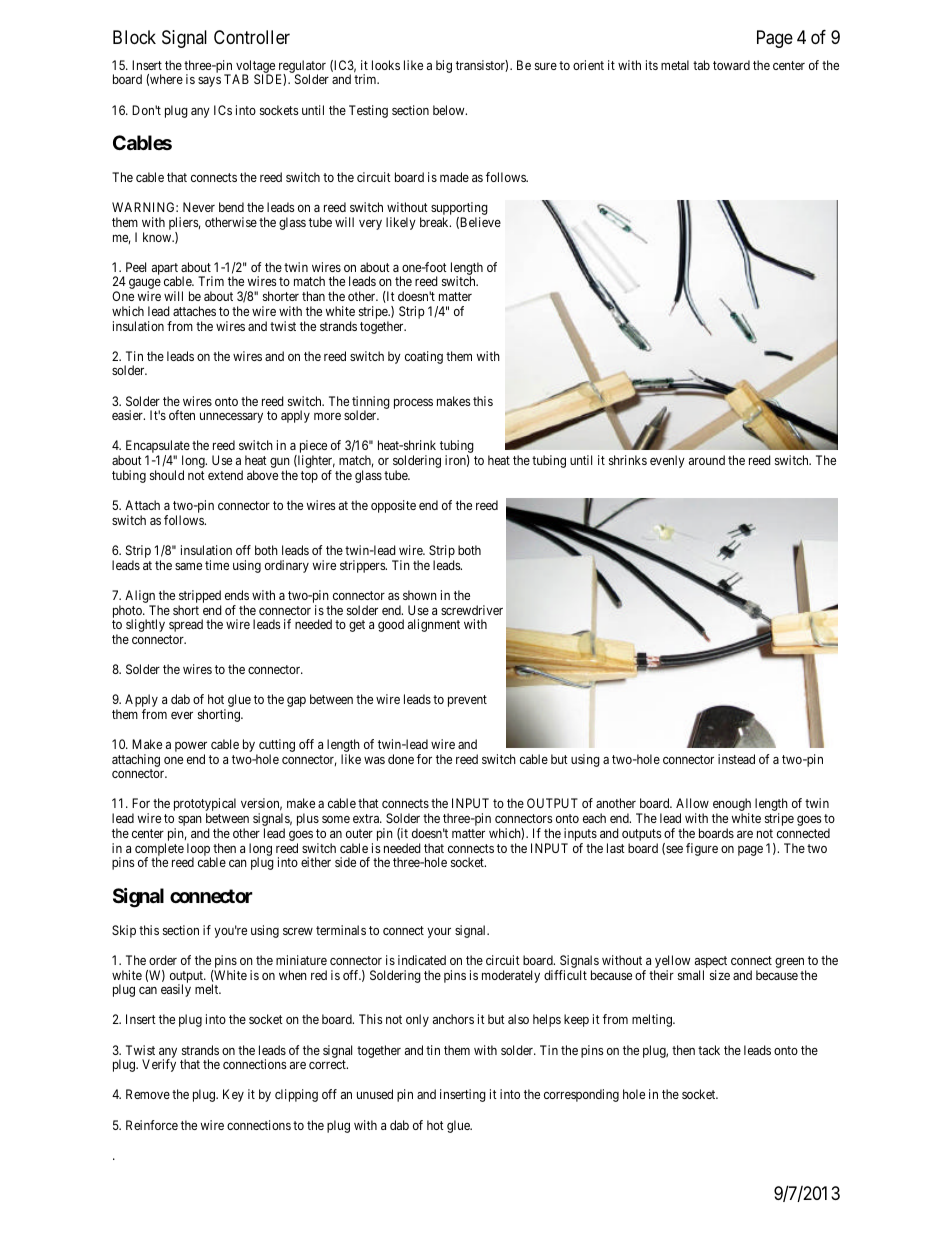  What do you see at coordinates (209, 82) in the page?
I see `says` at bounding box center [209, 82].
